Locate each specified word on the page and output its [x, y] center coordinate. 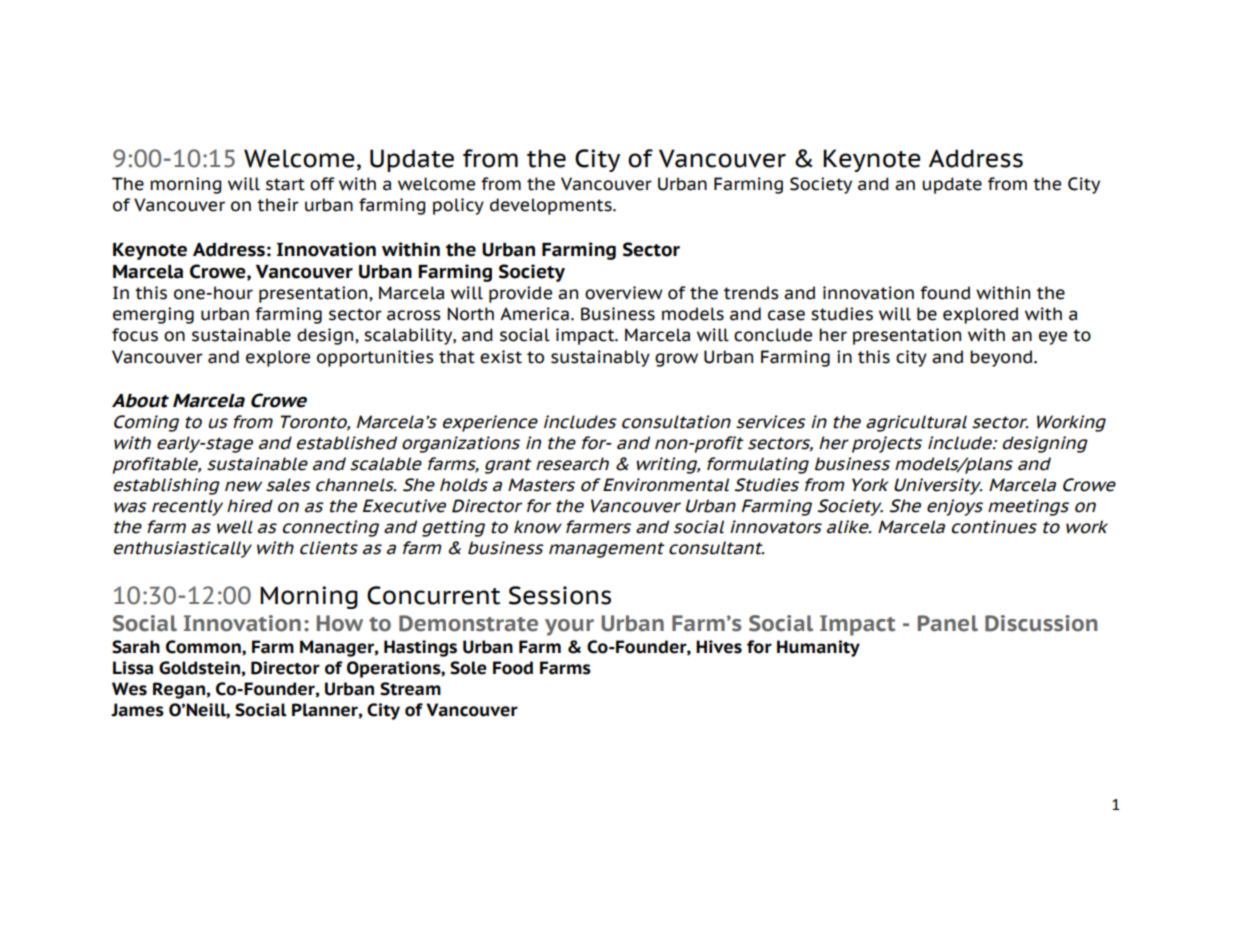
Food [513, 668]
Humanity [818, 648]
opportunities [375, 358]
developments [552, 206]
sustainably [600, 358]
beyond [1002, 358]
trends [751, 293]
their [278, 205]
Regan [179, 690]
